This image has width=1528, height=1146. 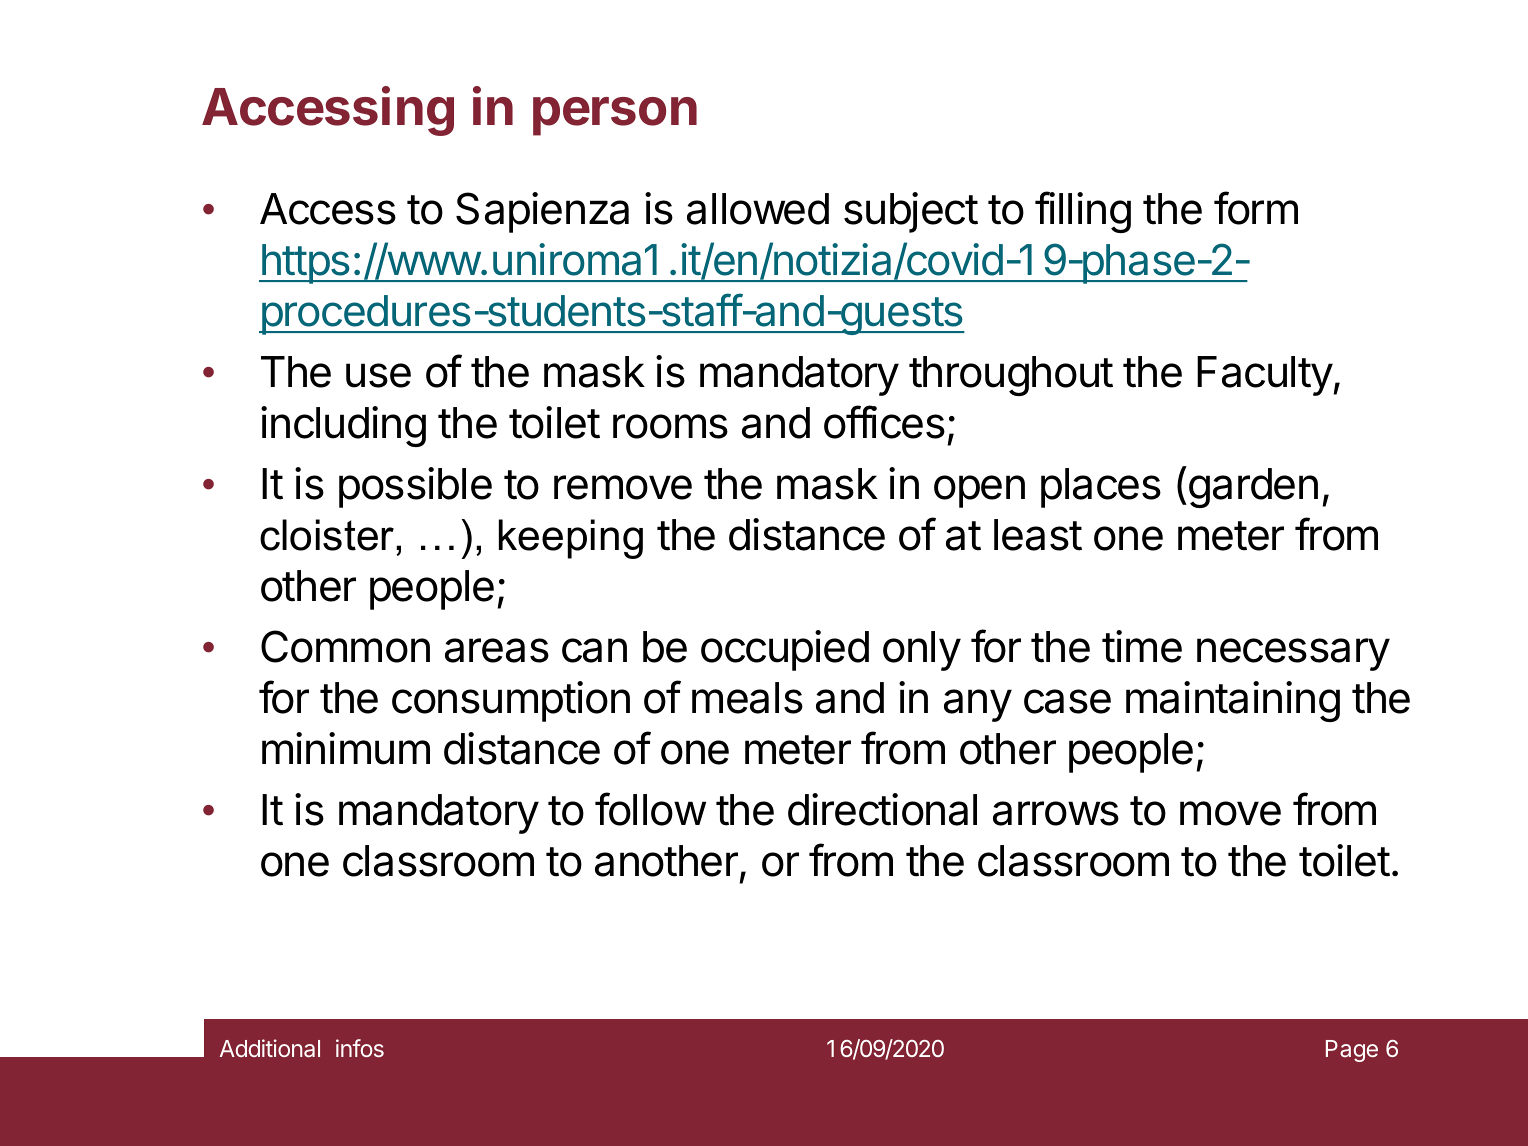 I want to click on occupied, so click(x=785, y=650).
